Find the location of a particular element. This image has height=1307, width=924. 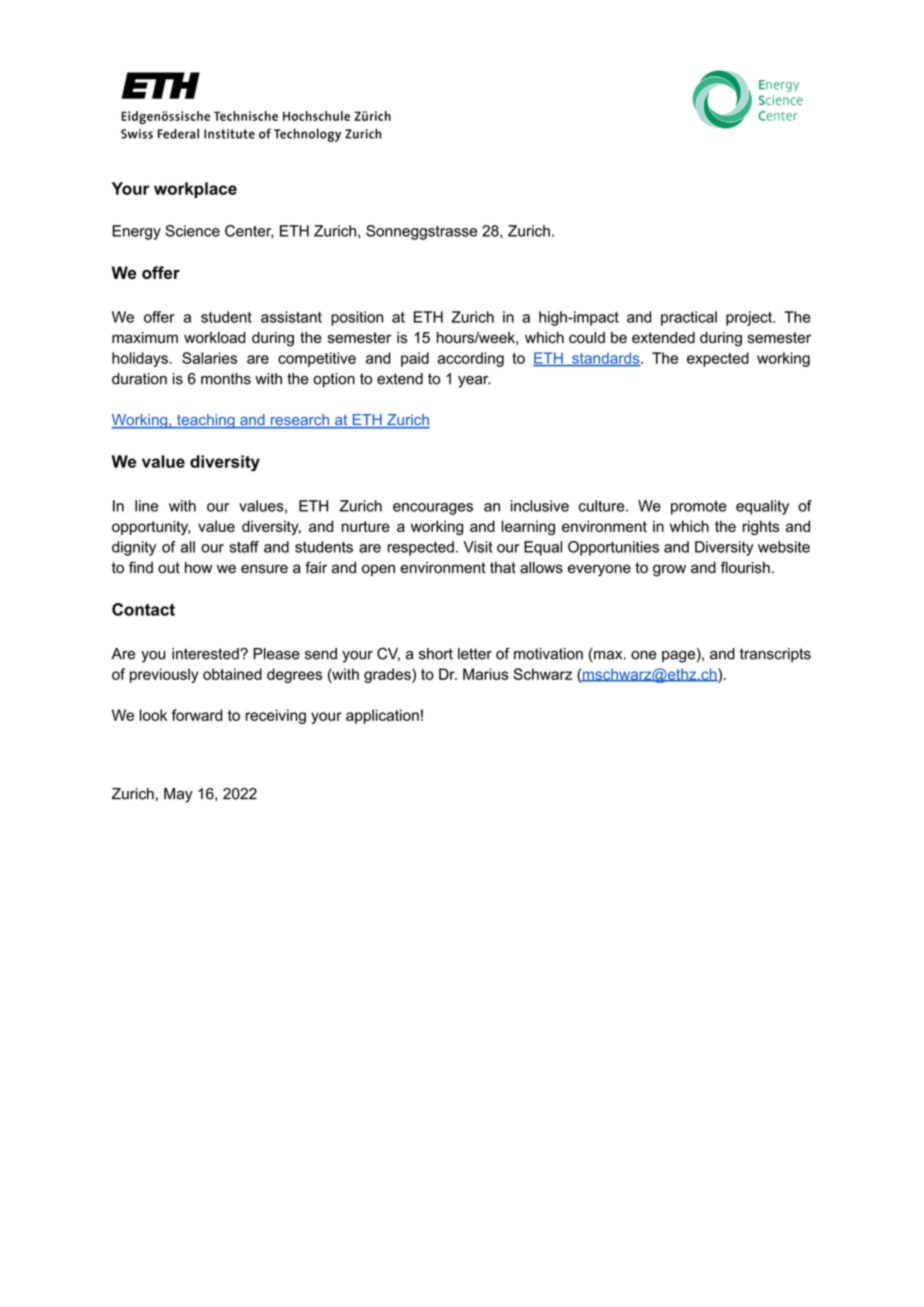

practical is located at coordinates (689, 318).
